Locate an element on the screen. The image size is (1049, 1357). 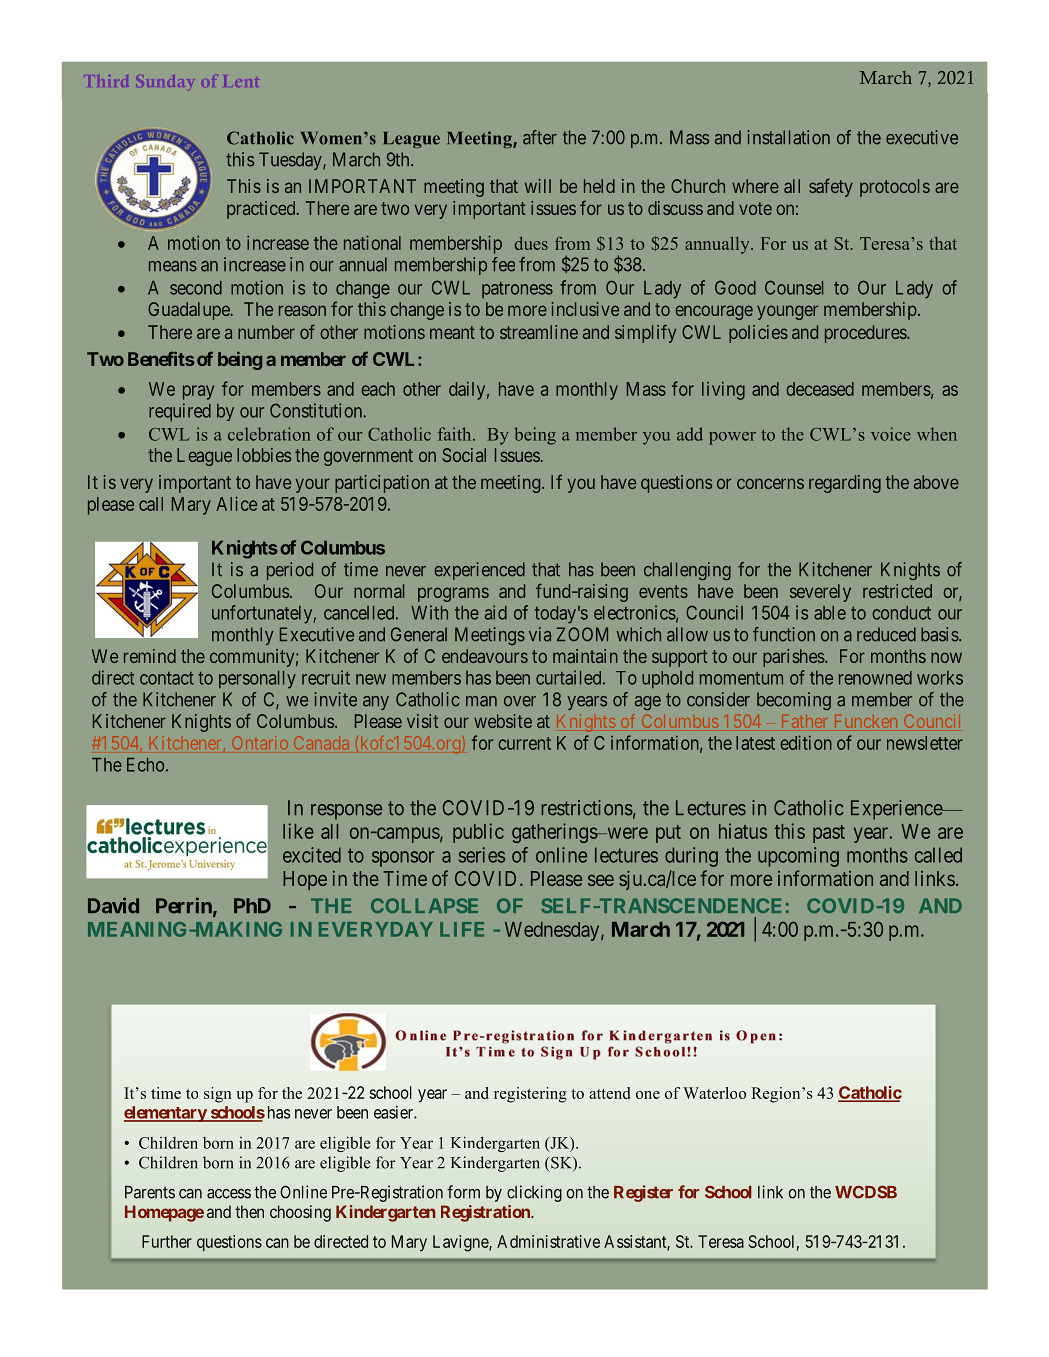
personally is located at coordinates (257, 680).
